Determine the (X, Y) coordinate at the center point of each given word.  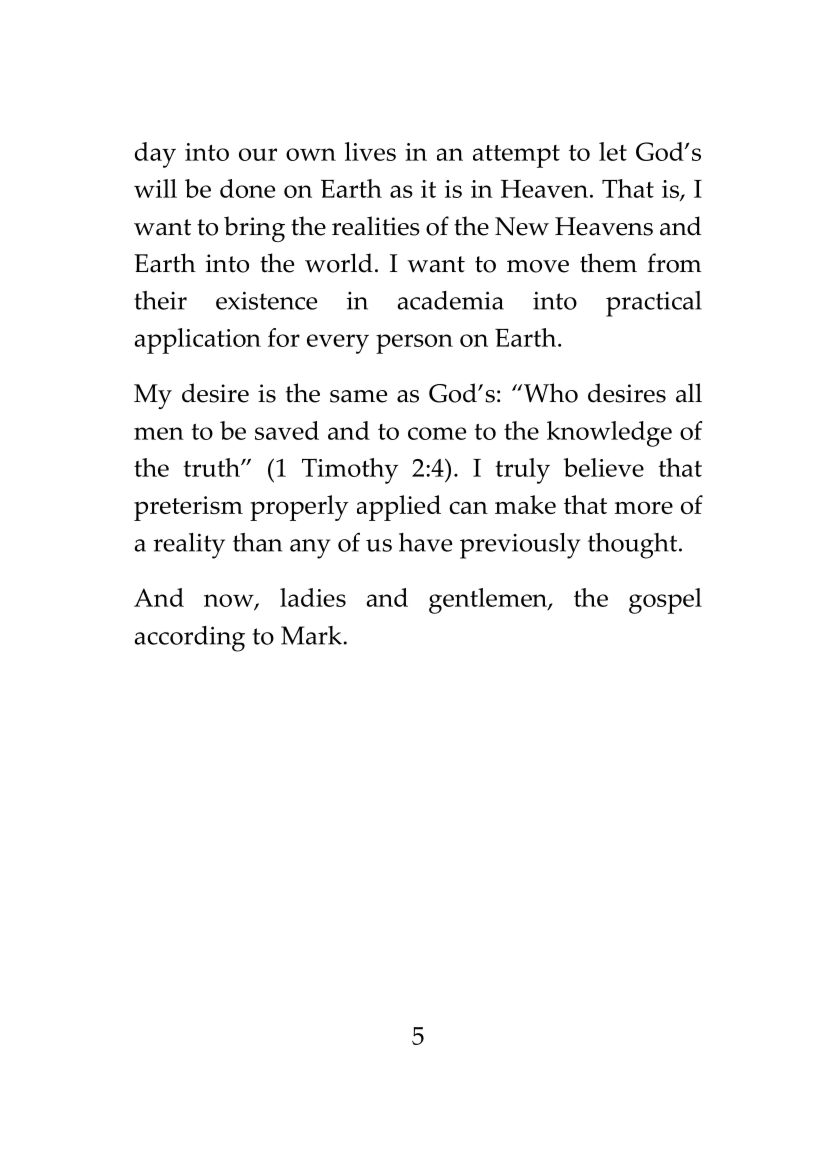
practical (654, 304)
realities (376, 226)
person (414, 344)
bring (254, 229)
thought (634, 546)
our (258, 154)
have (425, 542)
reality (189, 546)
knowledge (609, 434)
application (198, 341)
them (608, 263)
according (189, 639)
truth (212, 467)
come (437, 433)
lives (370, 151)
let (613, 151)
